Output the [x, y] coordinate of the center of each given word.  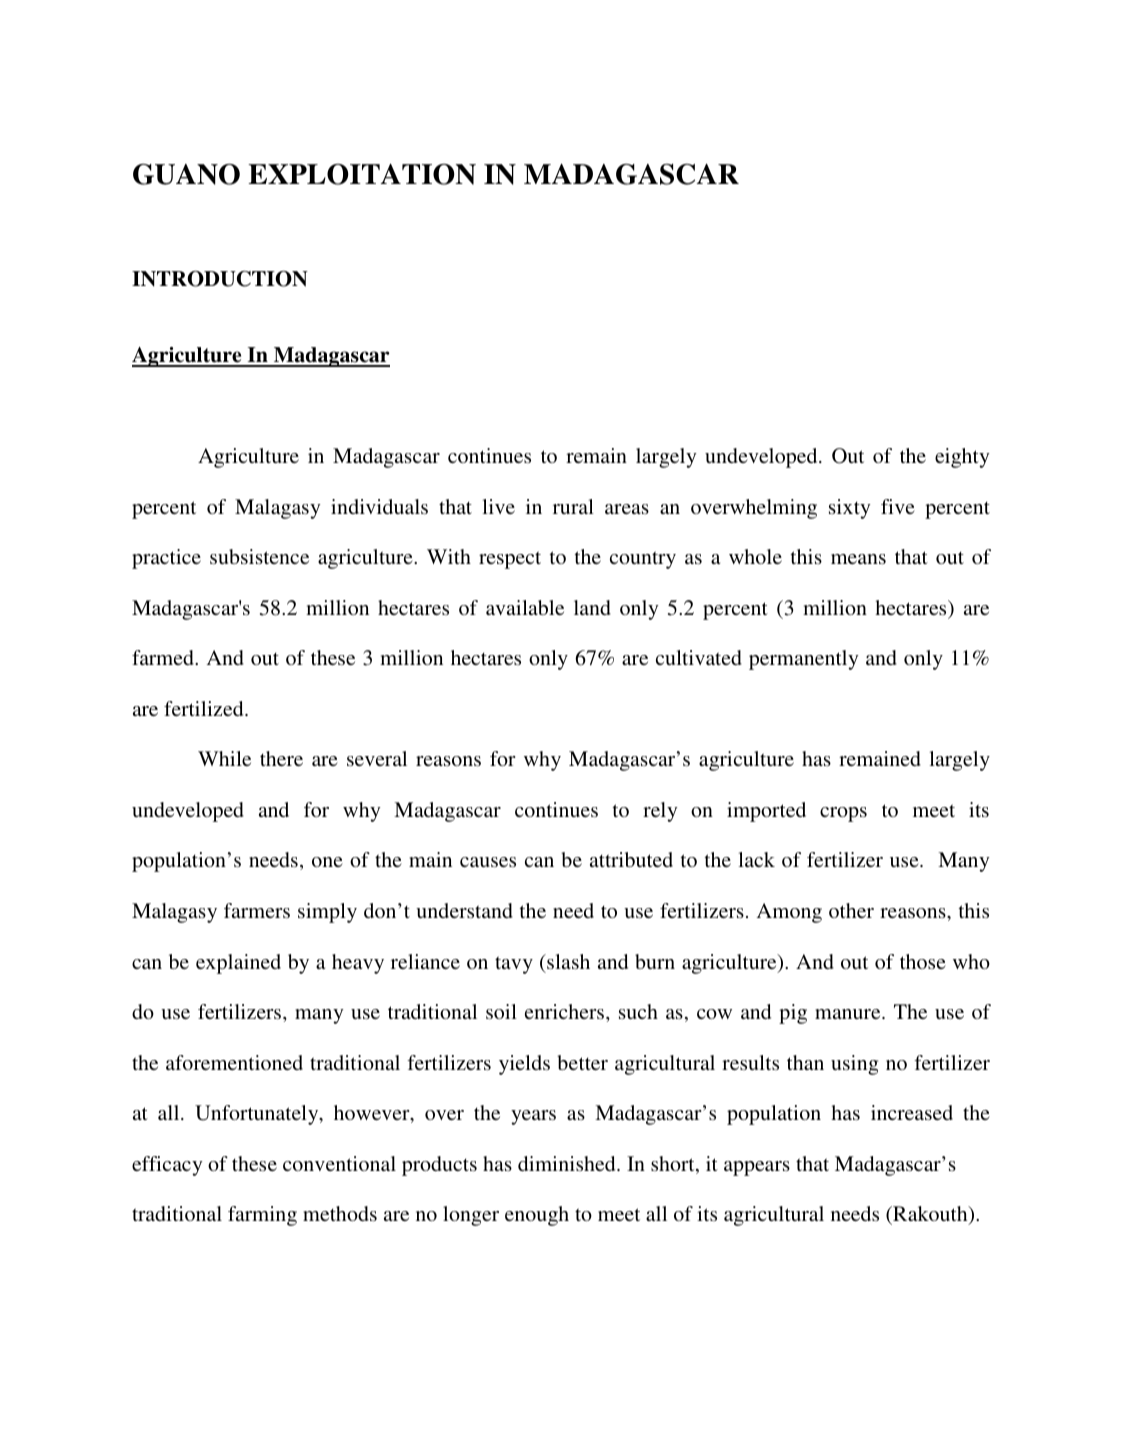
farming [262, 1216]
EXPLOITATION [362, 174]
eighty [962, 458]
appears [757, 1168]
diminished [568, 1163]
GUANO [186, 174]
